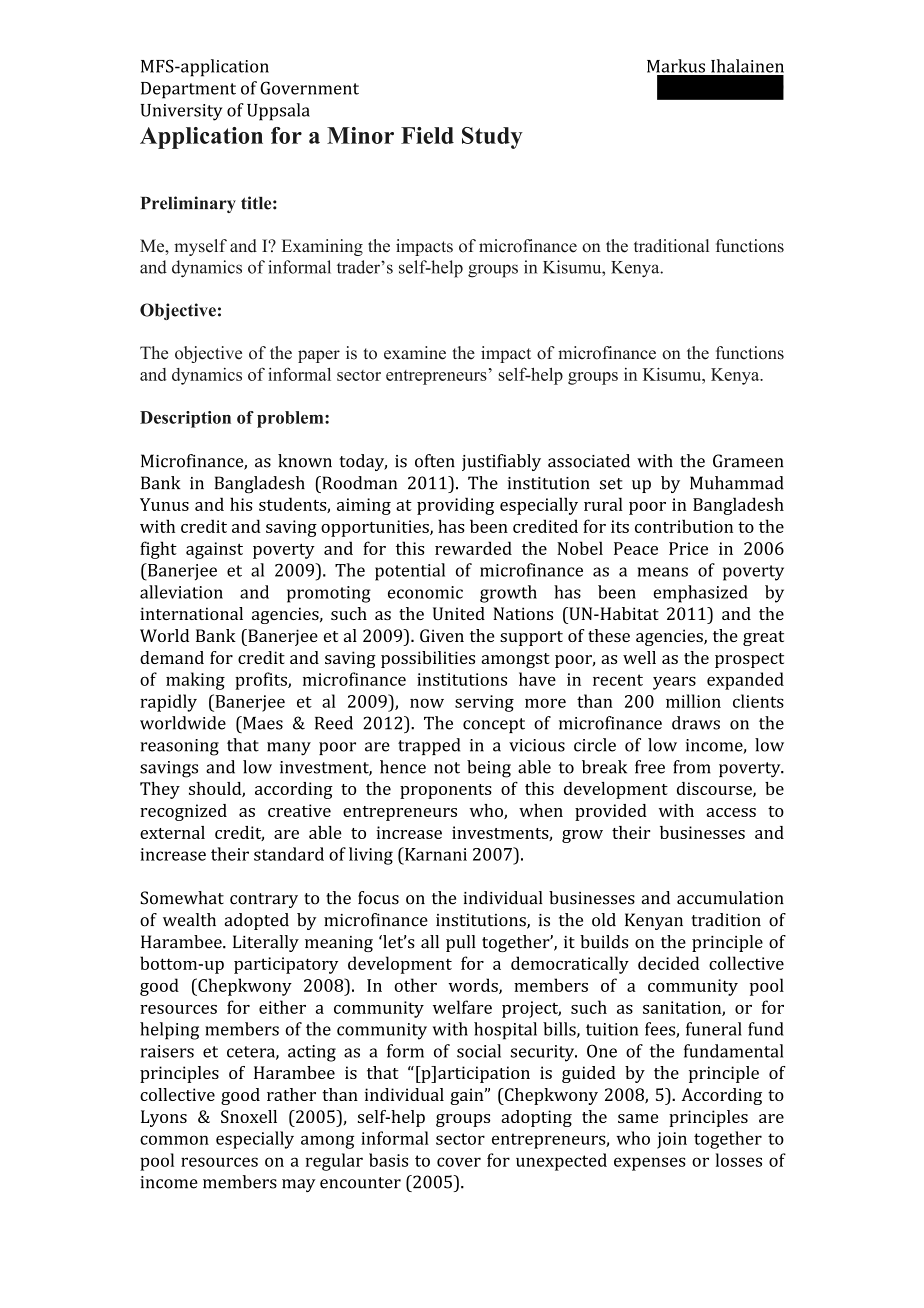 Image resolution: width=924 pixels, height=1308 pixels. What do you see at coordinates (188, 204) in the screenshot?
I see `Preliminary` at bounding box center [188, 204].
